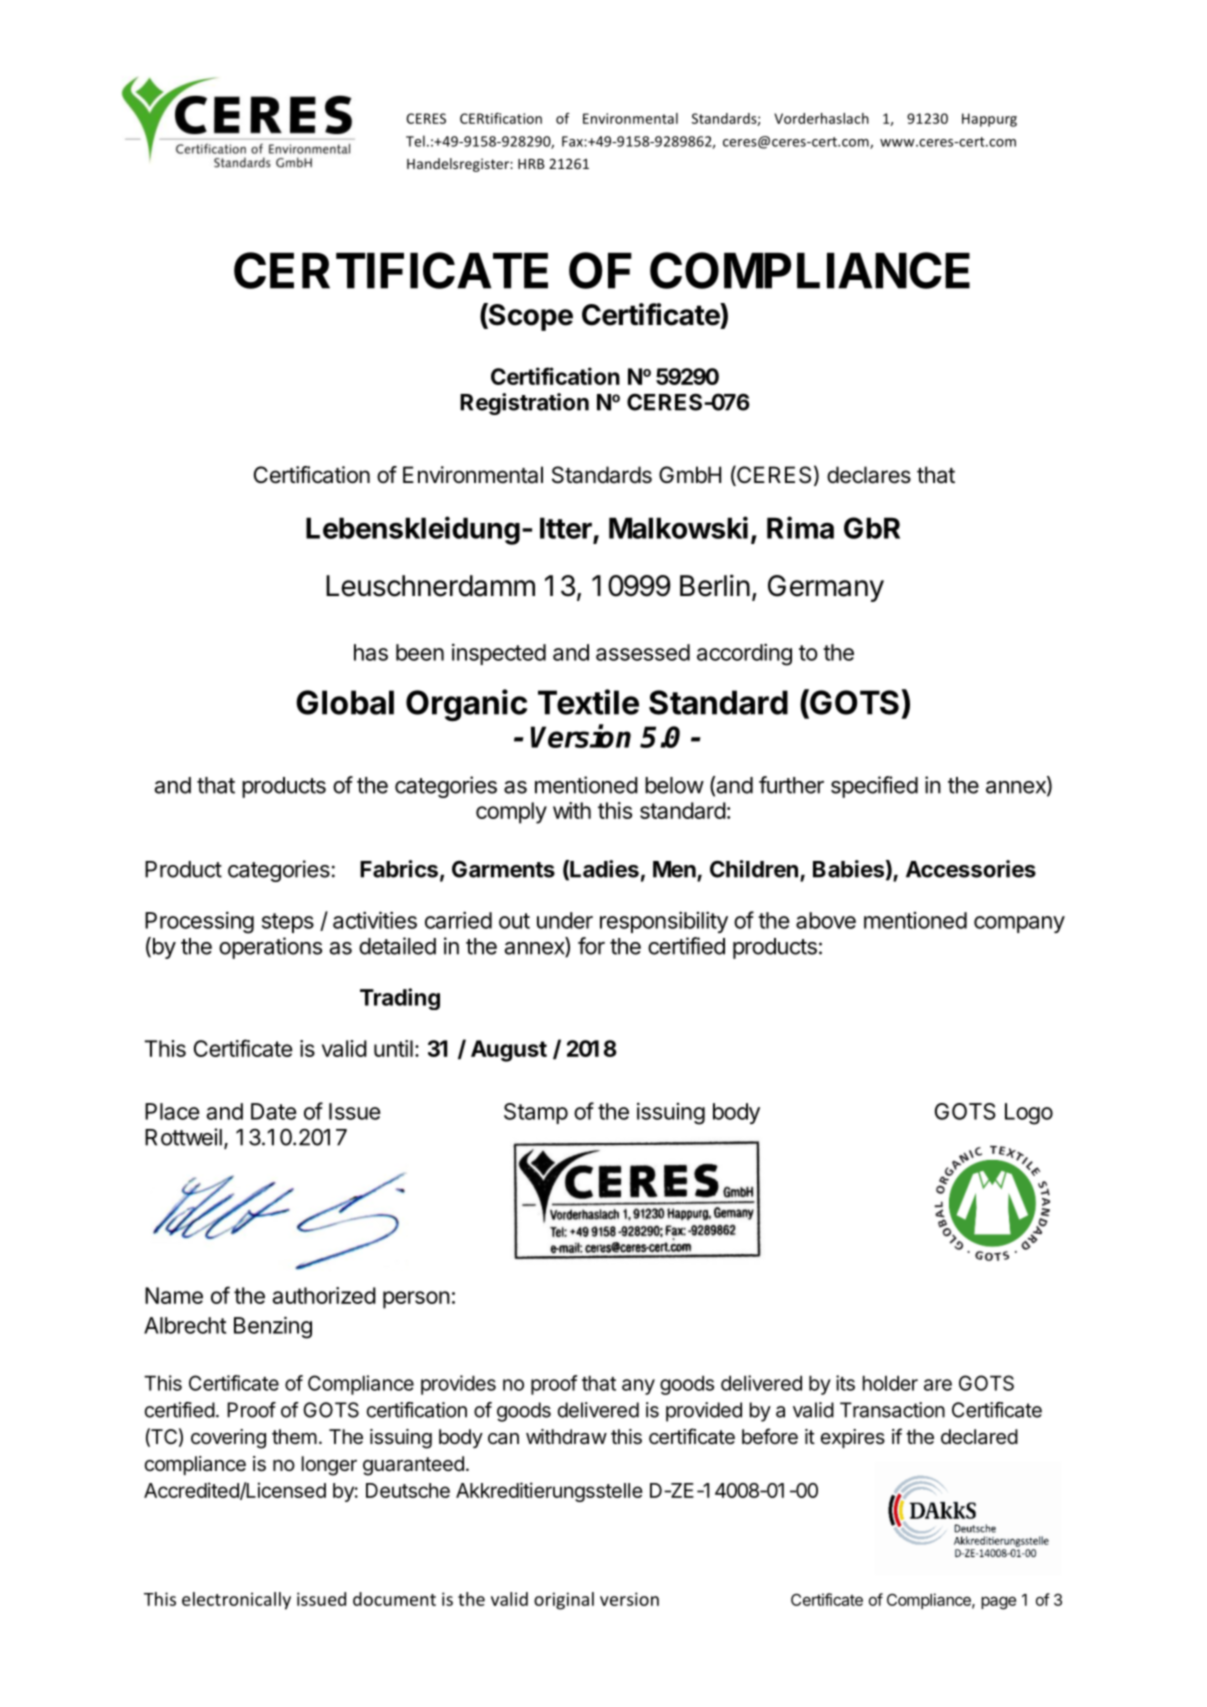 The height and width of the page is (1707, 1207). Describe the element at coordinates (236, 1601) in the page. I see `electronically` at that location.
